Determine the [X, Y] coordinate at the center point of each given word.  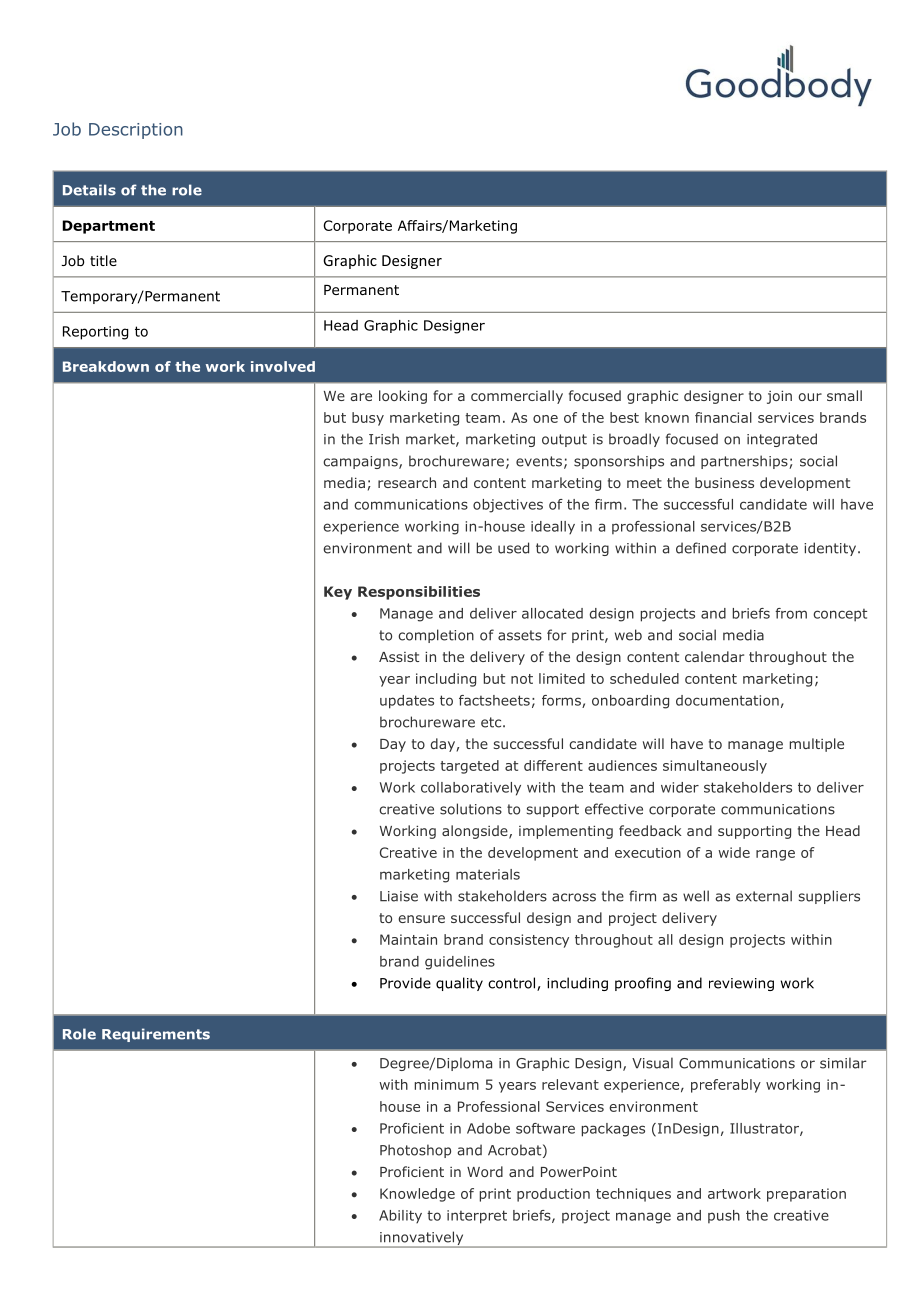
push [724, 1216]
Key [338, 593]
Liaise [399, 896]
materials [488, 874]
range [775, 855]
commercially [517, 397]
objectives [508, 506]
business [724, 482]
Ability [400, 1216]
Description [136, 131]
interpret [477, 1217]
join [779, 397]
